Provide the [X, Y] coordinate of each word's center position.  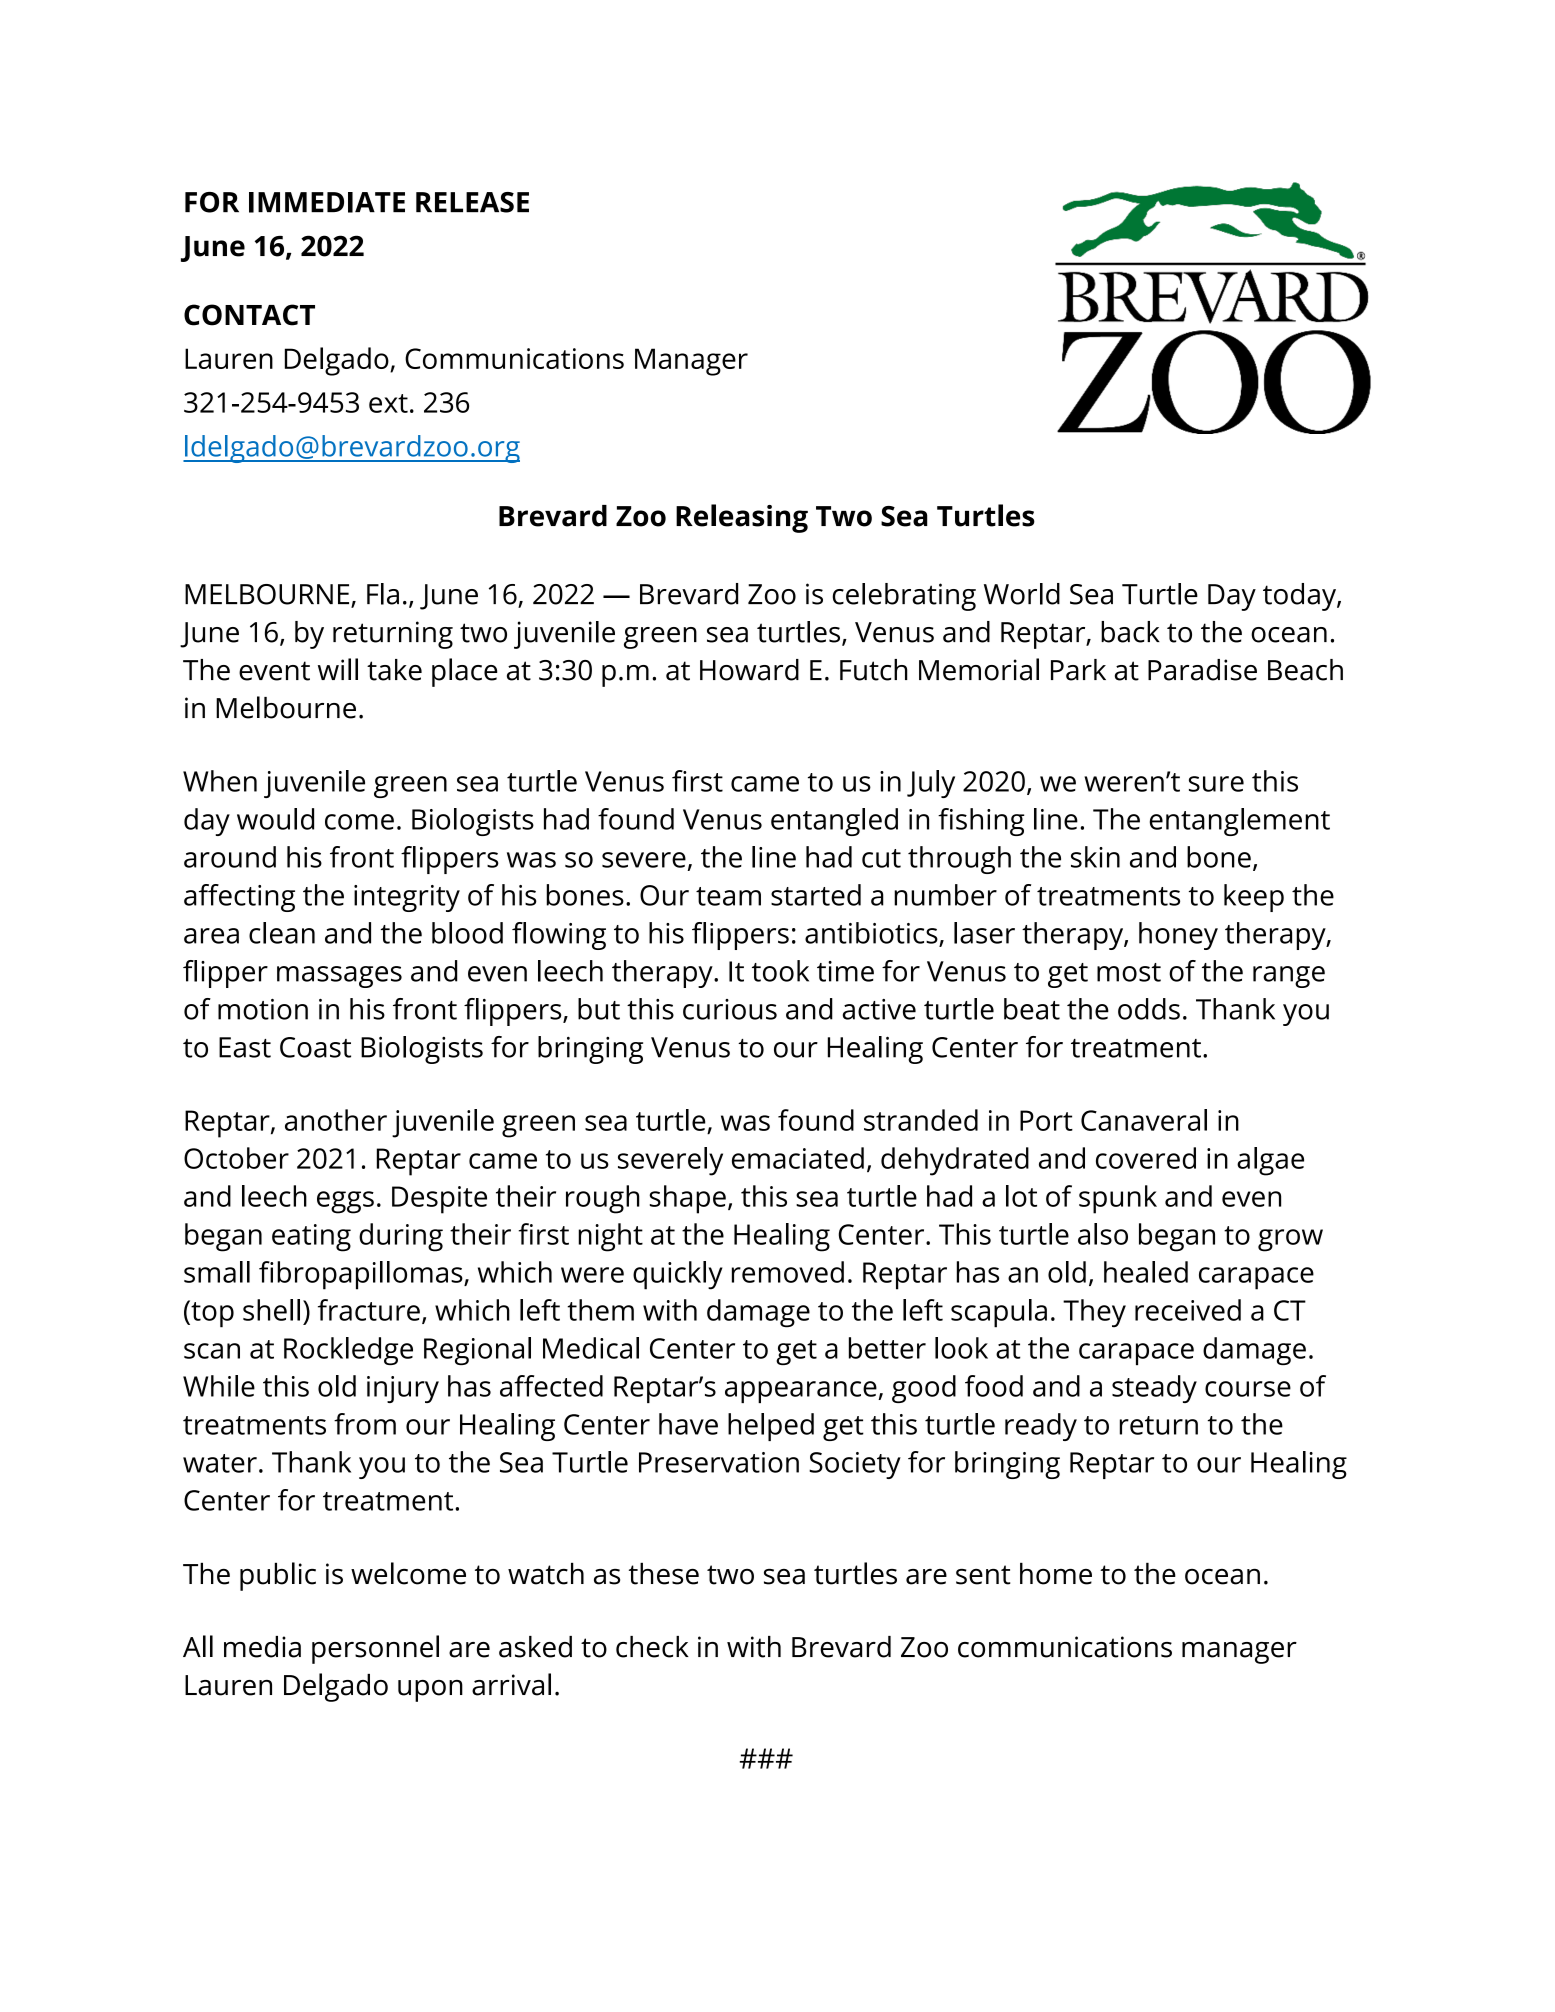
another [336, 1120]
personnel [375, 1649]
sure [1216, 784]
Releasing [742, 518]
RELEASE [472, 202]
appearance [802, 1392]
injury [403, 1389]
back [1130, 632]
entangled [834, 822]
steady [1154, 1389]
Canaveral [1144, 1120]
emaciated [798, 1158]
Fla [383, 594]
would [275, 819]
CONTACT [249, 315]
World [1022, 594]
